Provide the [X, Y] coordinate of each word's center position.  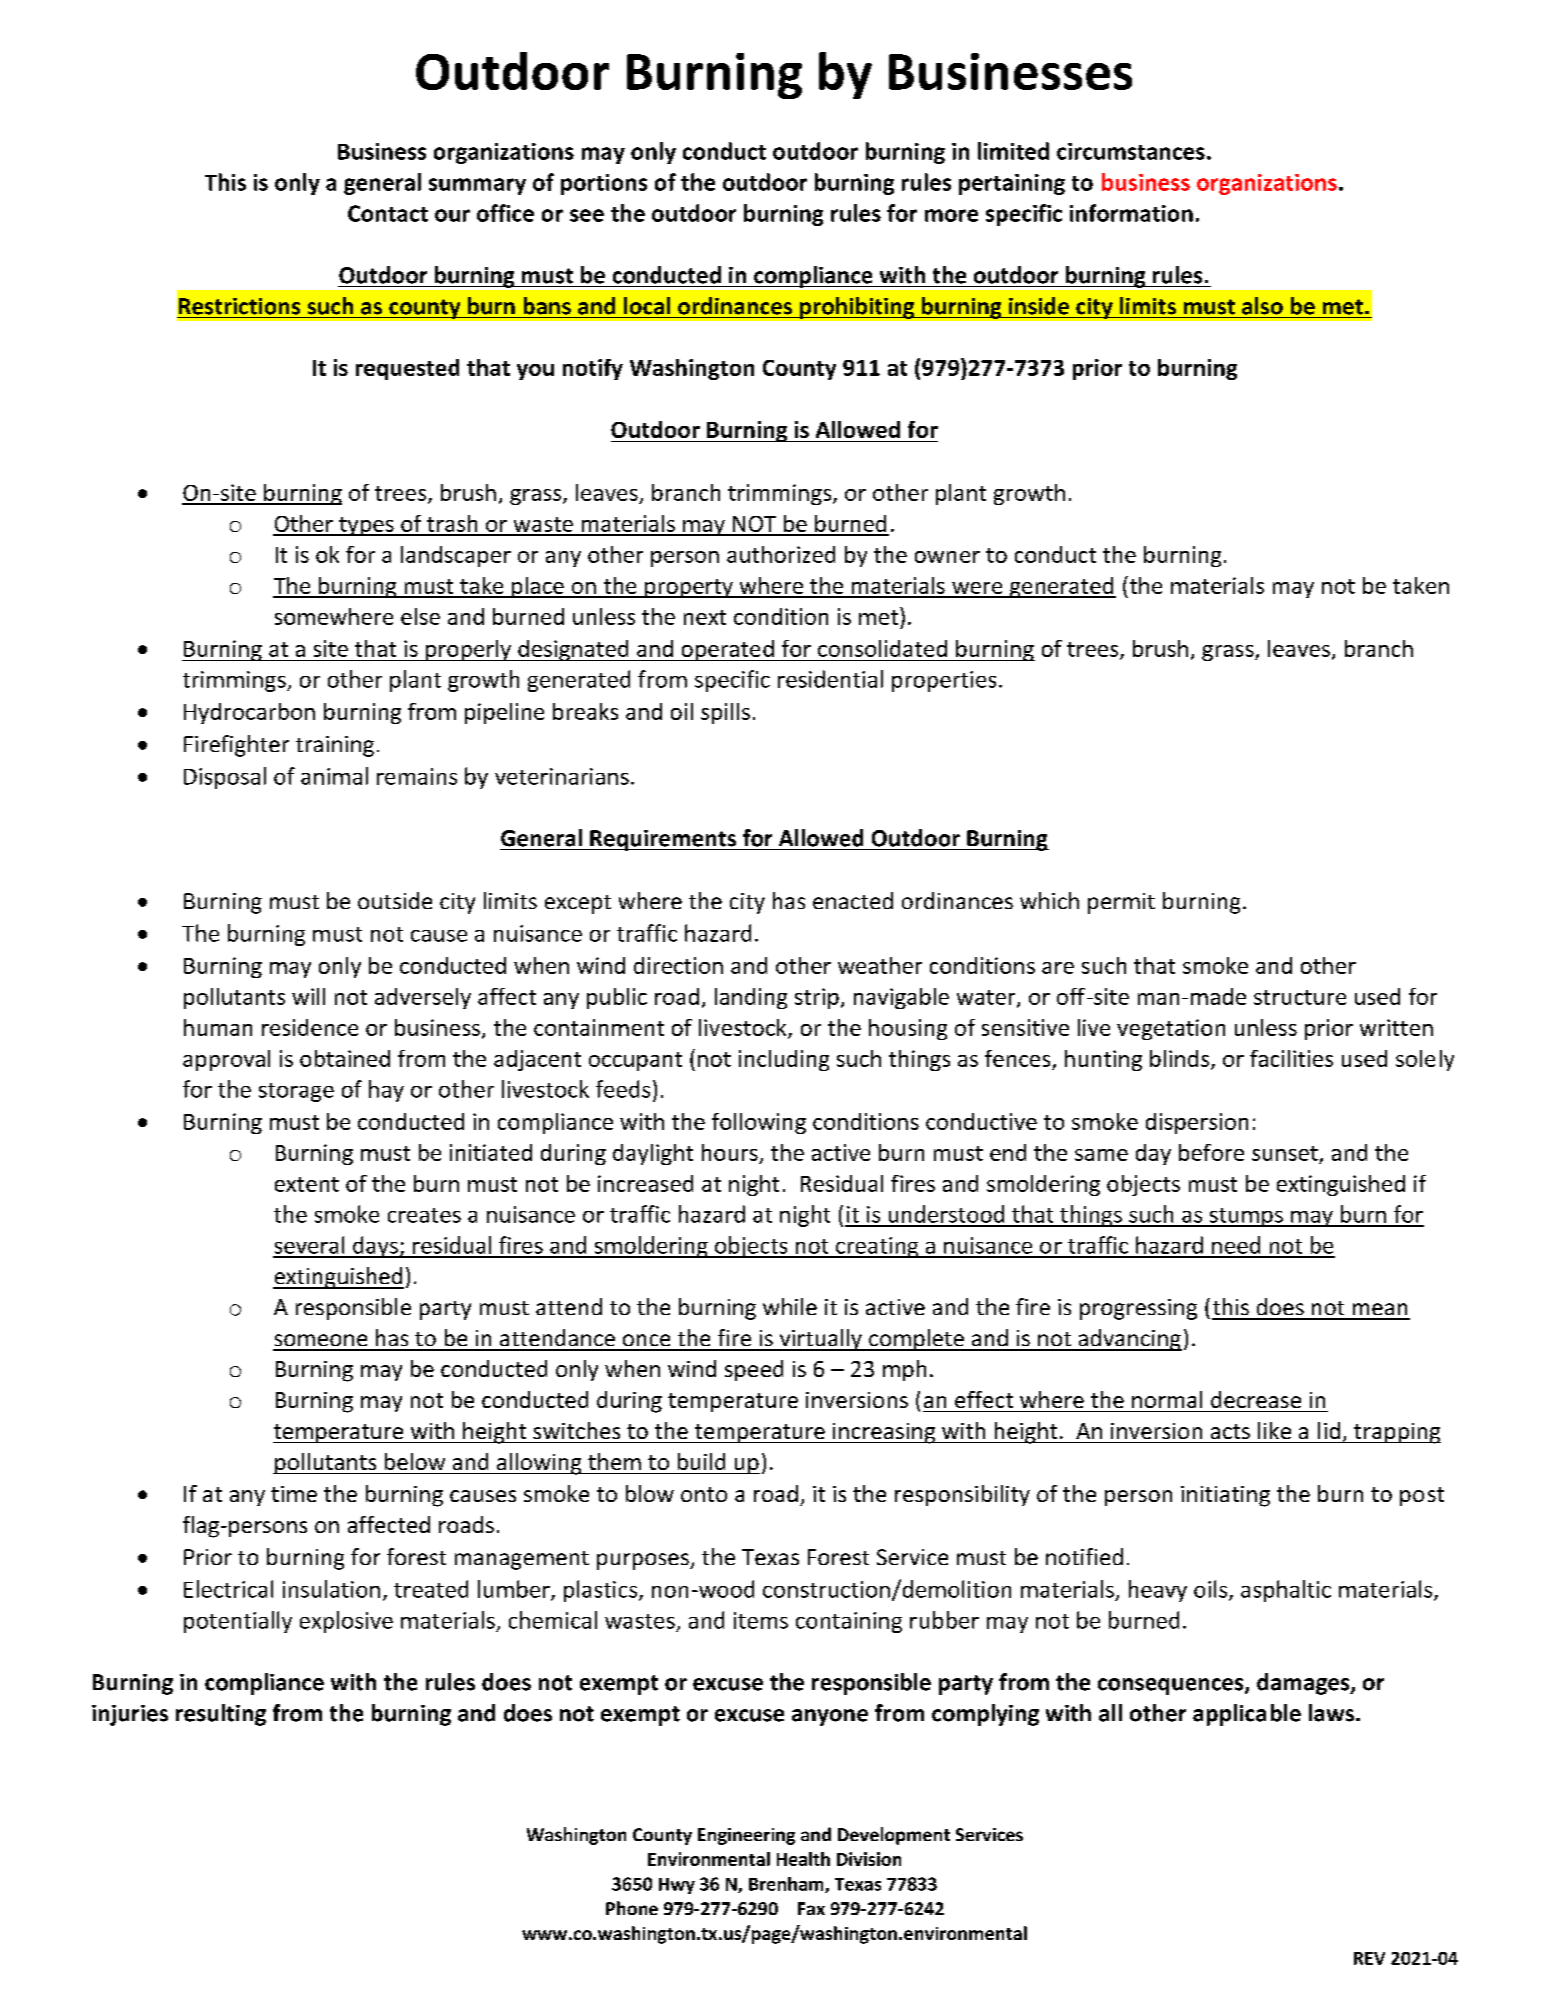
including [784, 1060]
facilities [1291, 1058]
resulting [221, 1715]
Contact [388, 213]
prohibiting [857, 308]
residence [310, 1027]
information [1131, 213]
